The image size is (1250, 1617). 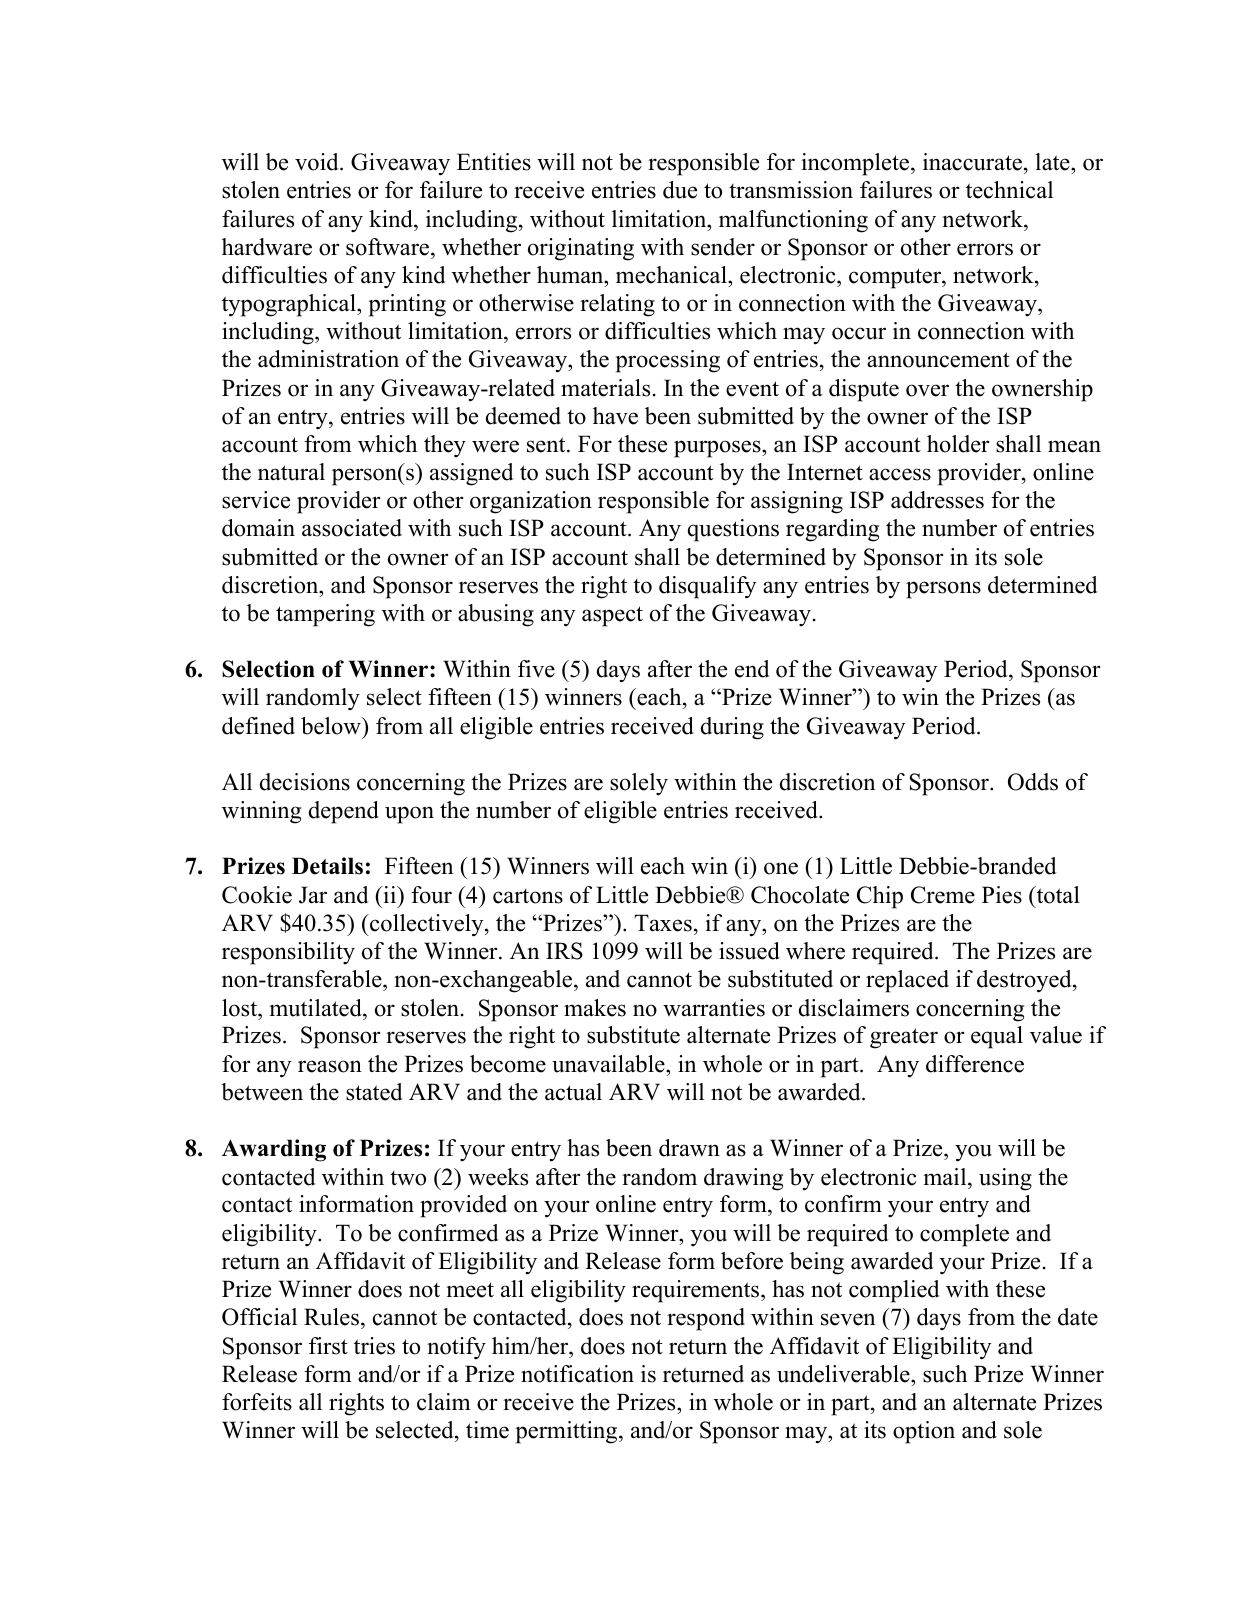 I want to click on addresses, so click(x=937, y=500).
